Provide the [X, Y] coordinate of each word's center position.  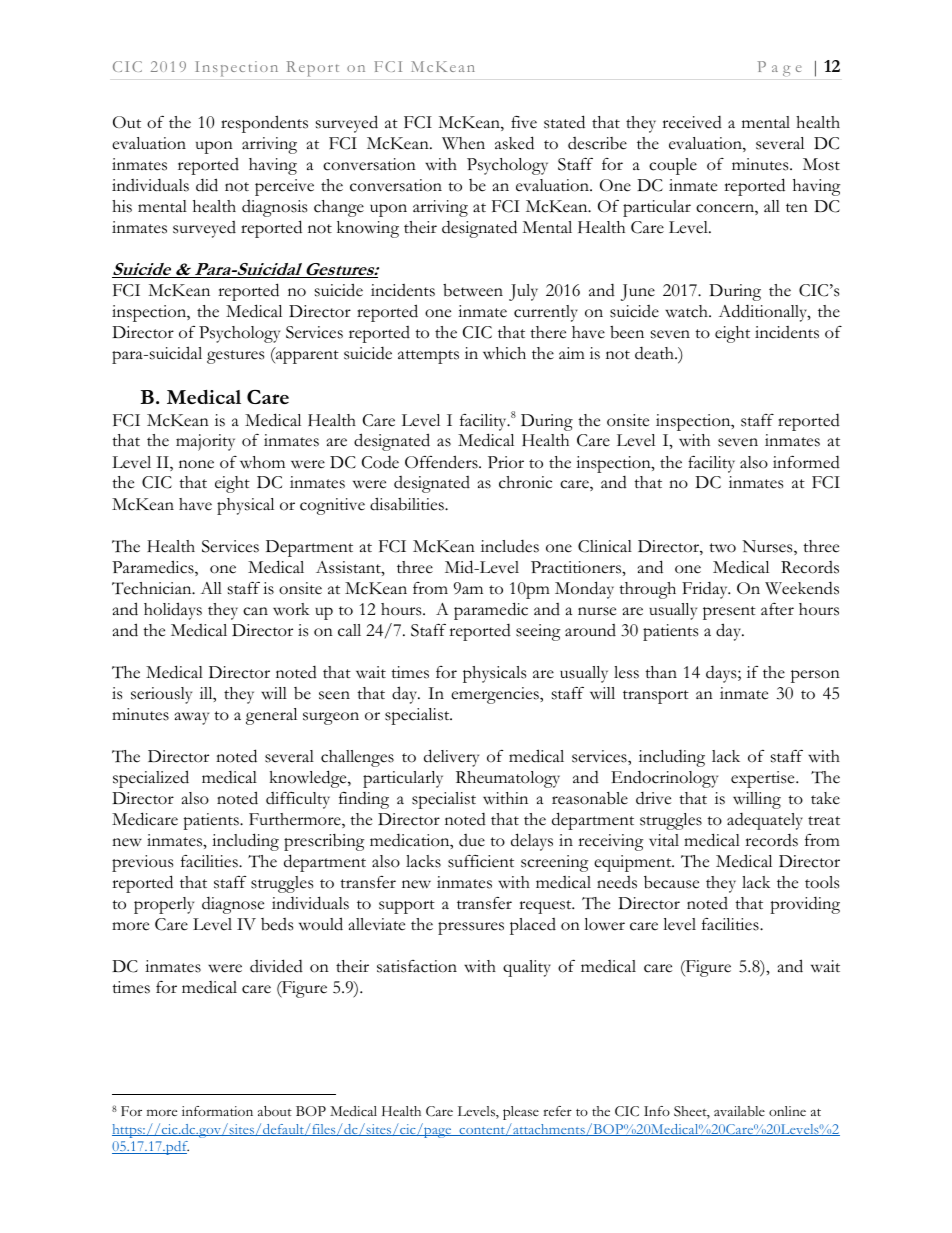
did [207, 185]
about [275, 1111]
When [463, 143]
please [521, 1113]
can [255, 611]
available [739, 1111]
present [729, 613]
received [692, 122]
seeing [538, 632]
